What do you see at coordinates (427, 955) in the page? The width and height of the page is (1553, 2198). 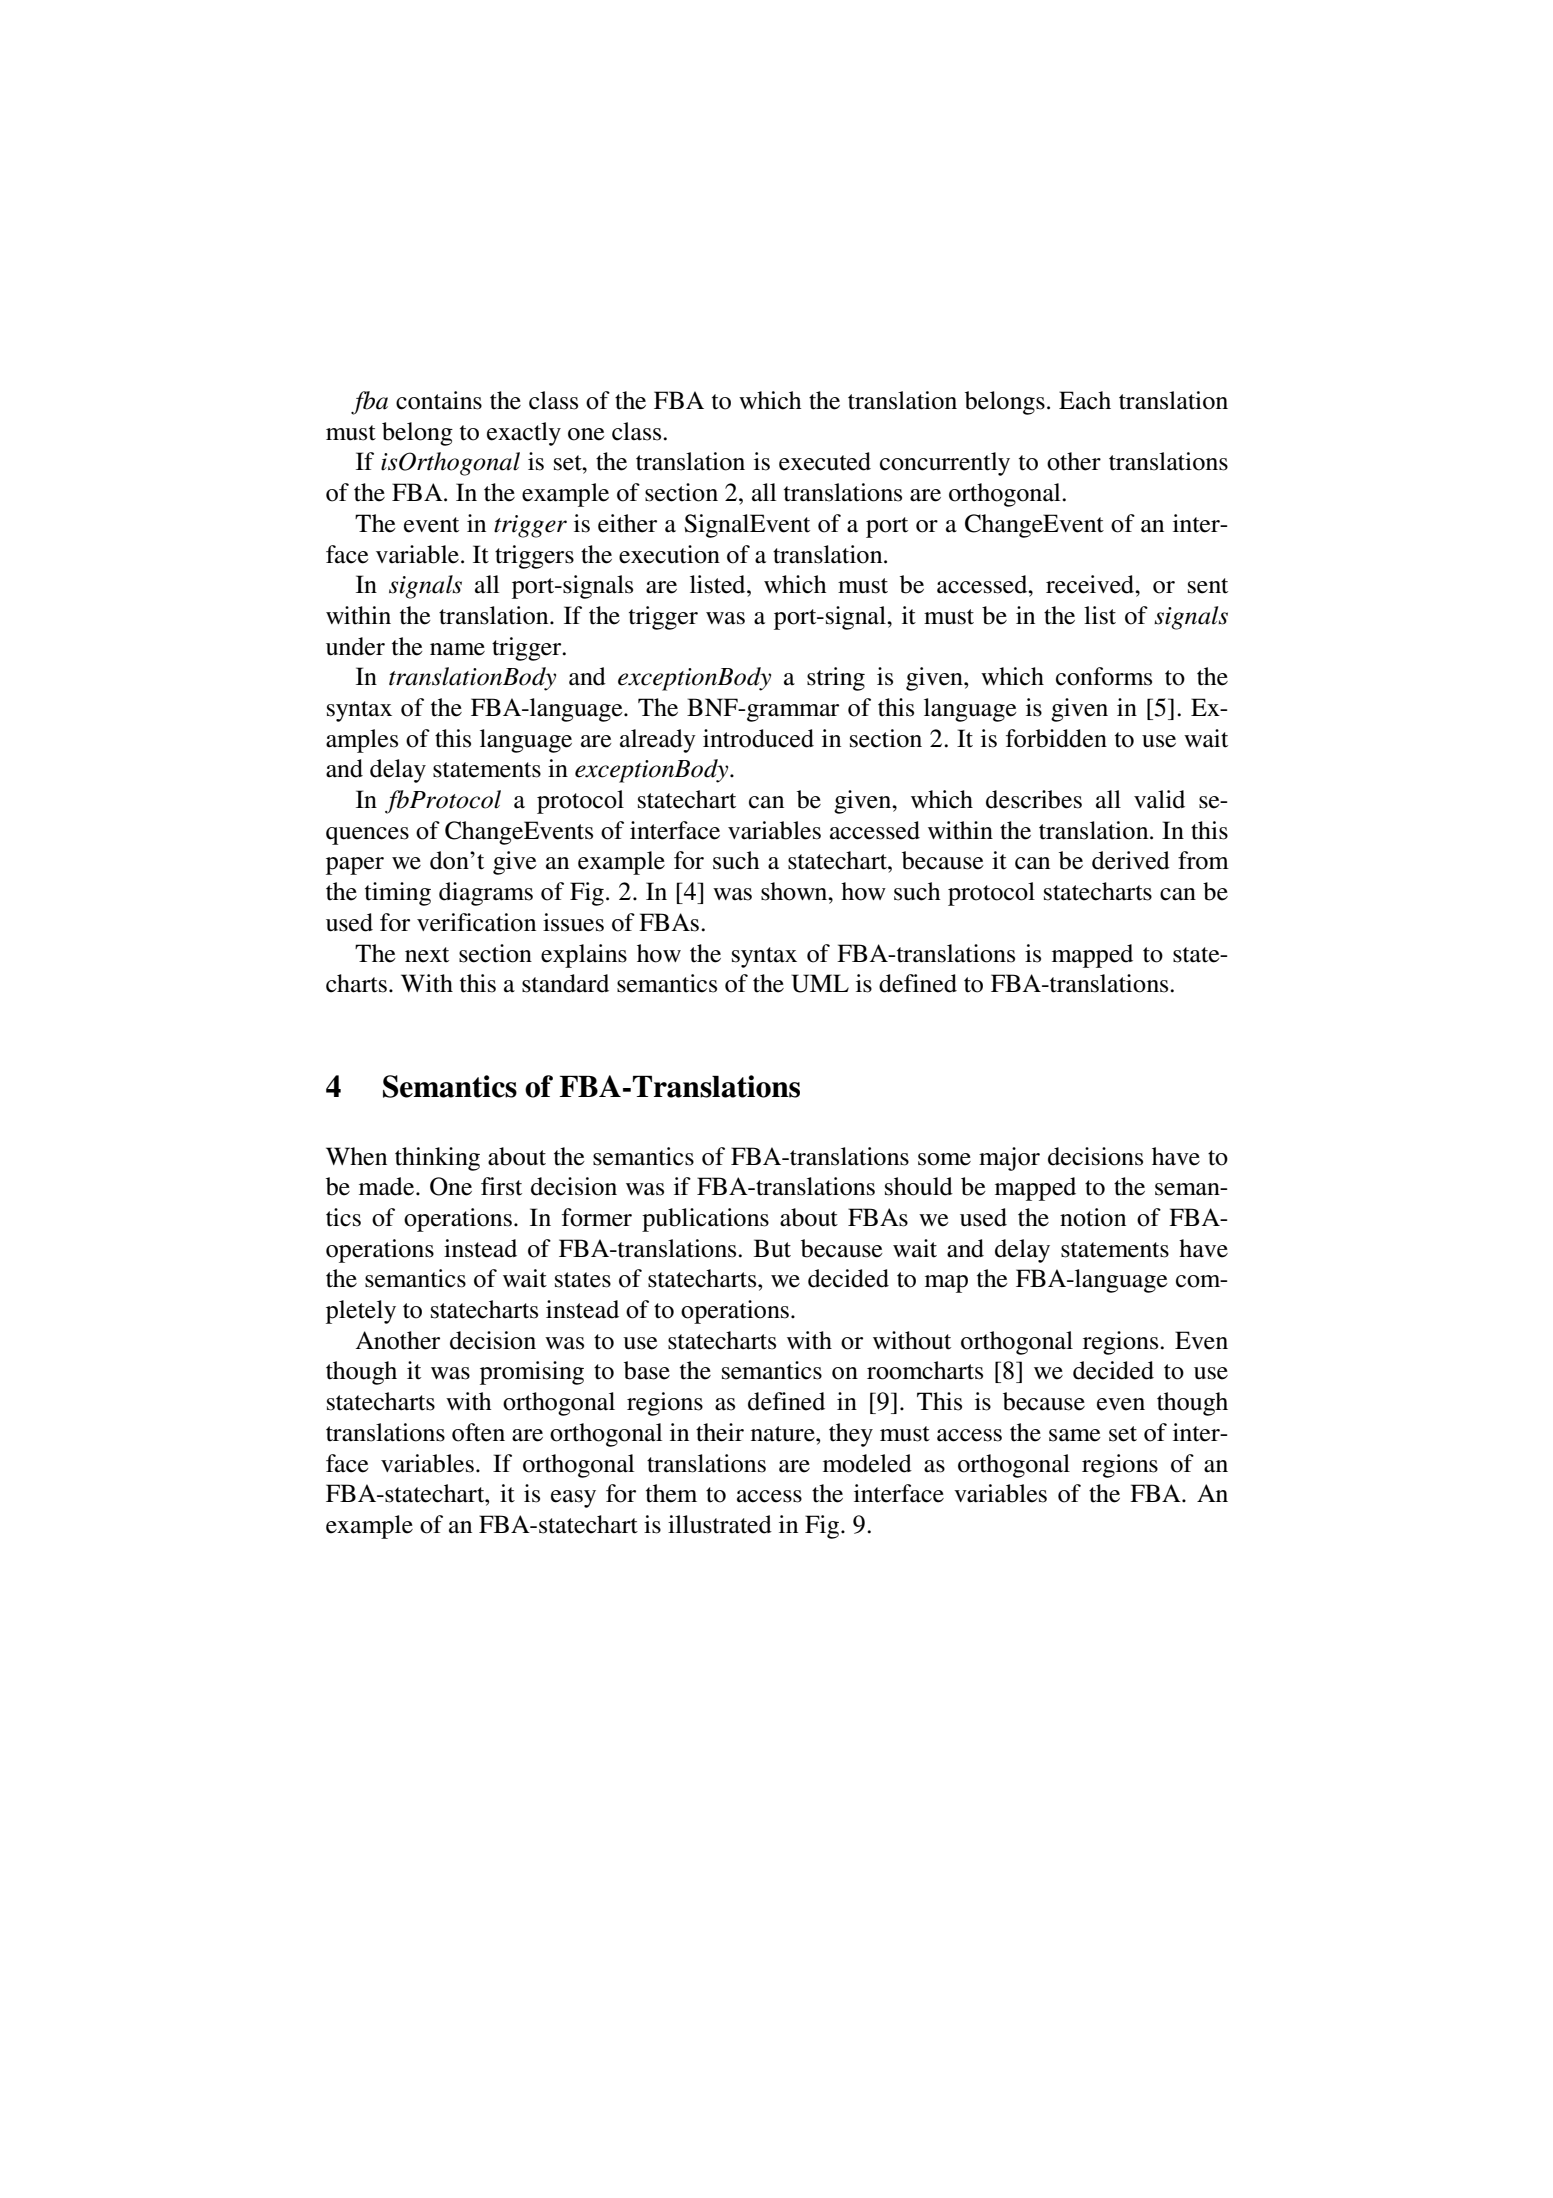 I see `next` at bounding box center [427, 955].
